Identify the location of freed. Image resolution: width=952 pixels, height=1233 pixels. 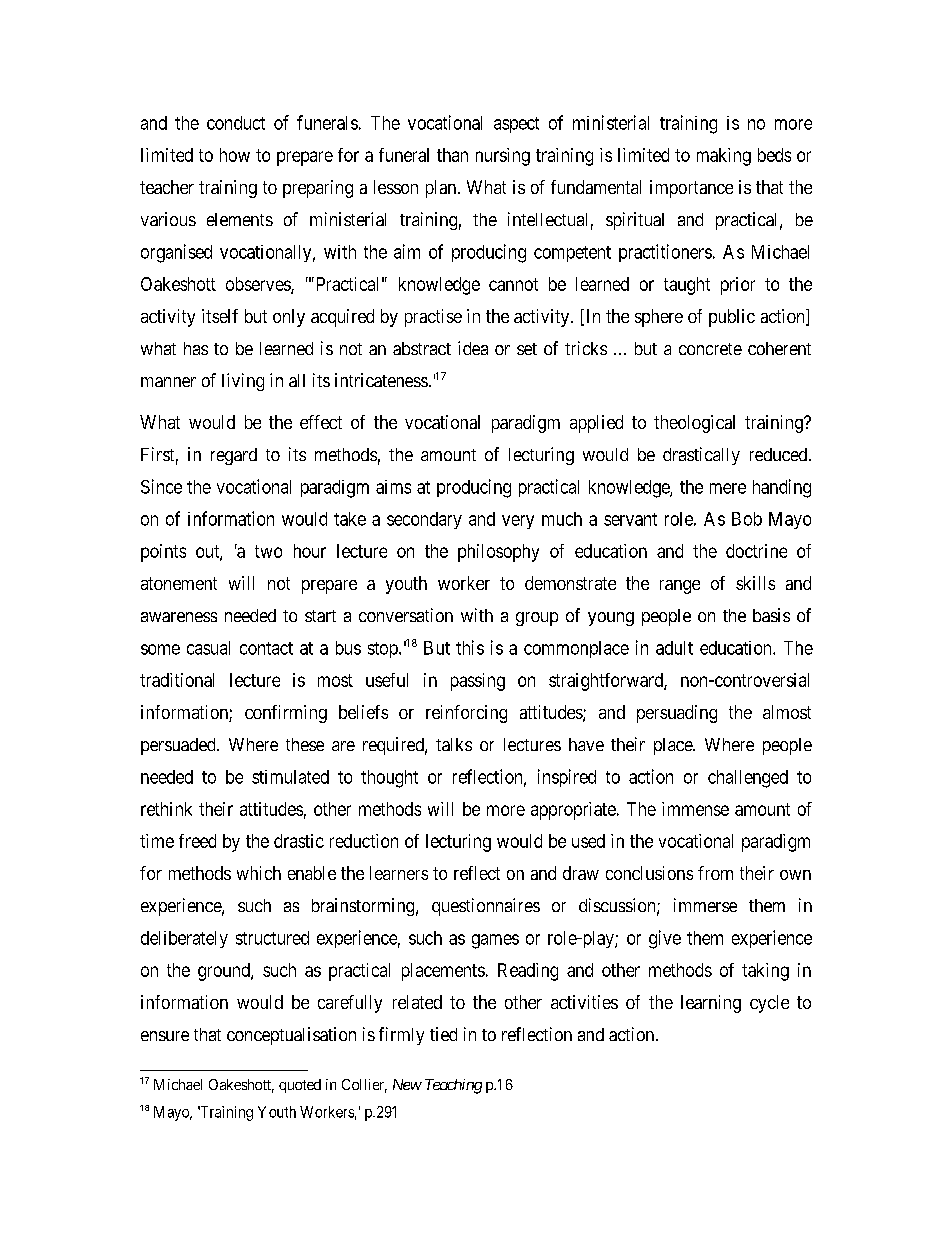
(197, 841).
